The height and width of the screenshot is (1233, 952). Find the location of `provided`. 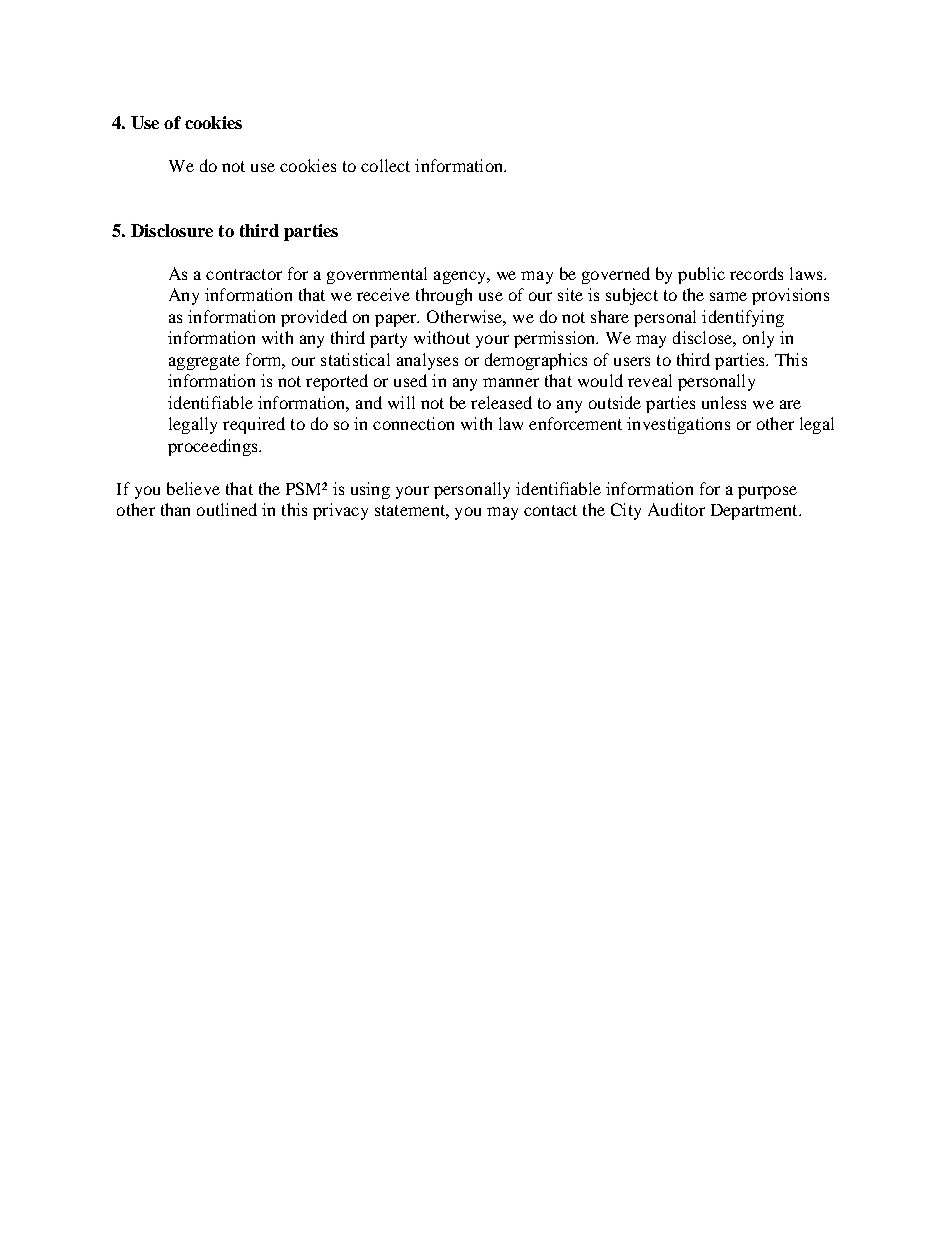

provided is located at coordinates (314, 318).
